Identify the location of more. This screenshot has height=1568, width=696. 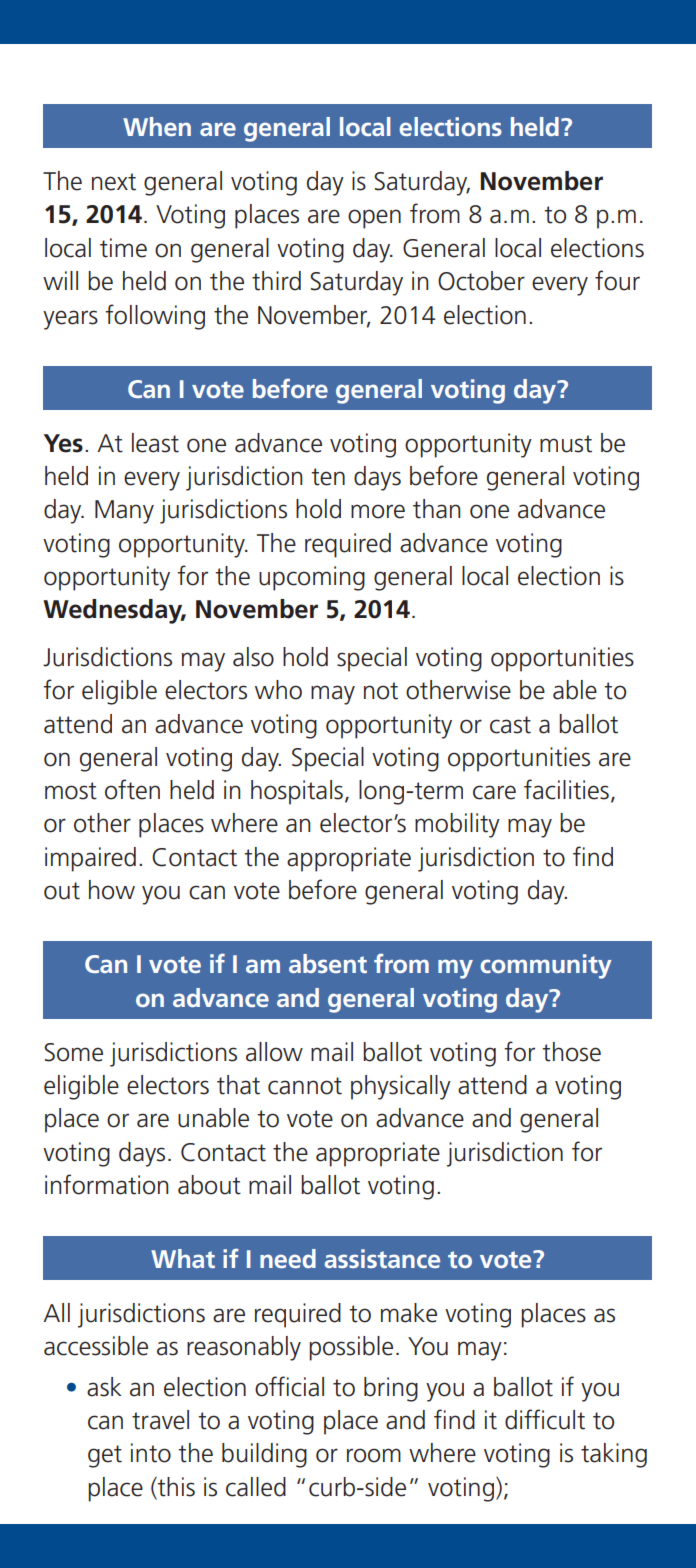
(378, 511).
